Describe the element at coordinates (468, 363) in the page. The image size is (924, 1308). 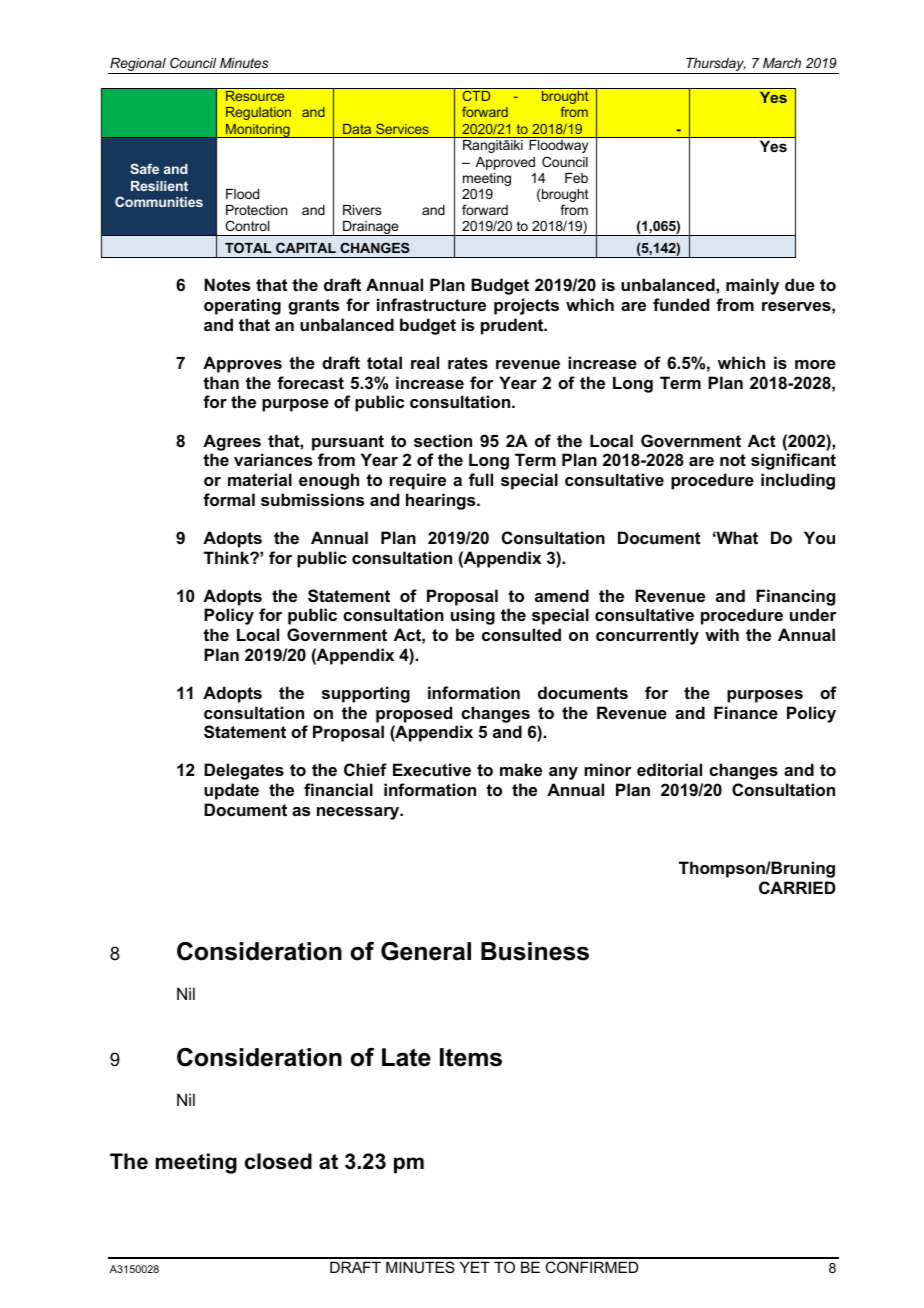
I see `rates` at that location.
